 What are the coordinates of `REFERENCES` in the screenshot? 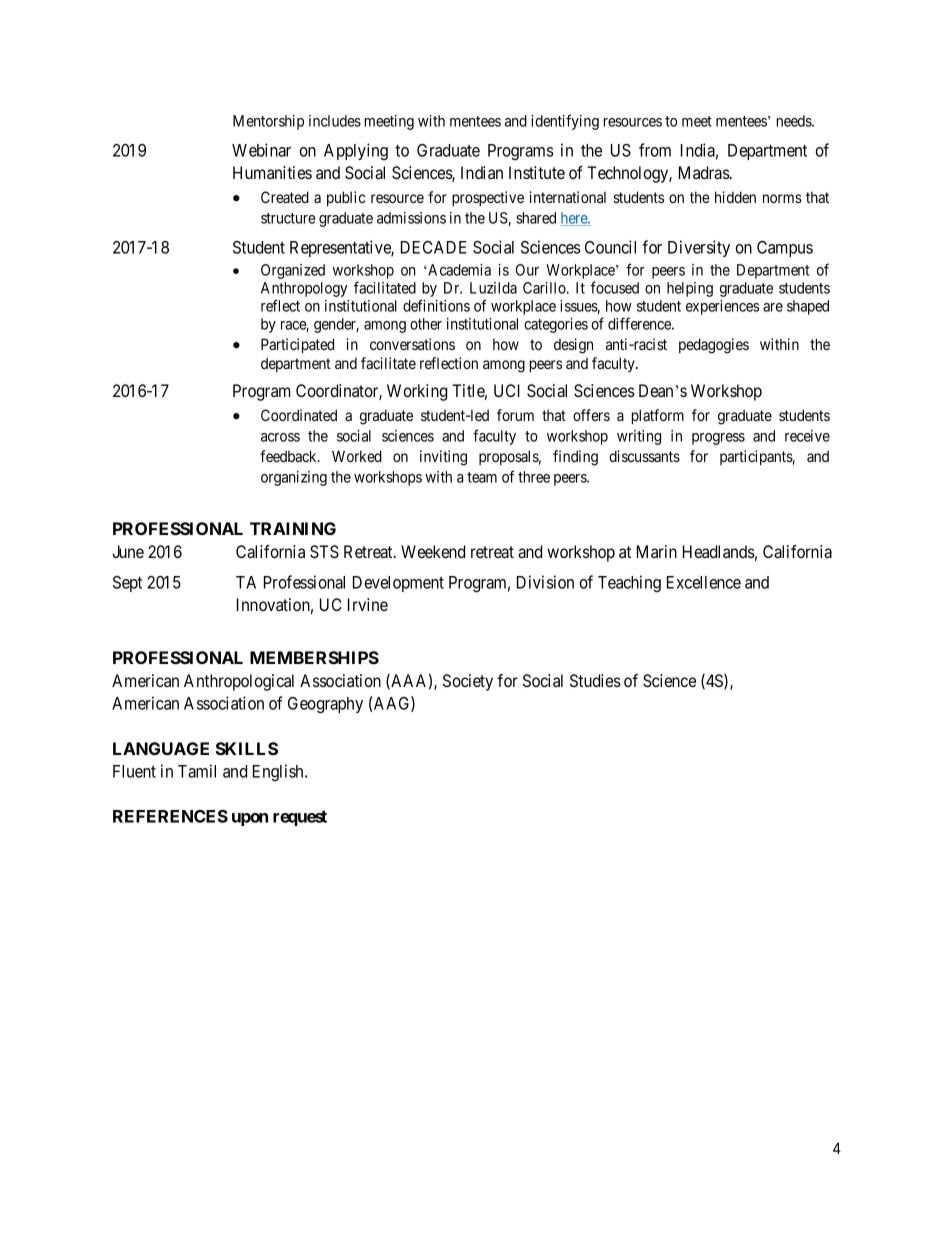 It's located at (170, 816).
